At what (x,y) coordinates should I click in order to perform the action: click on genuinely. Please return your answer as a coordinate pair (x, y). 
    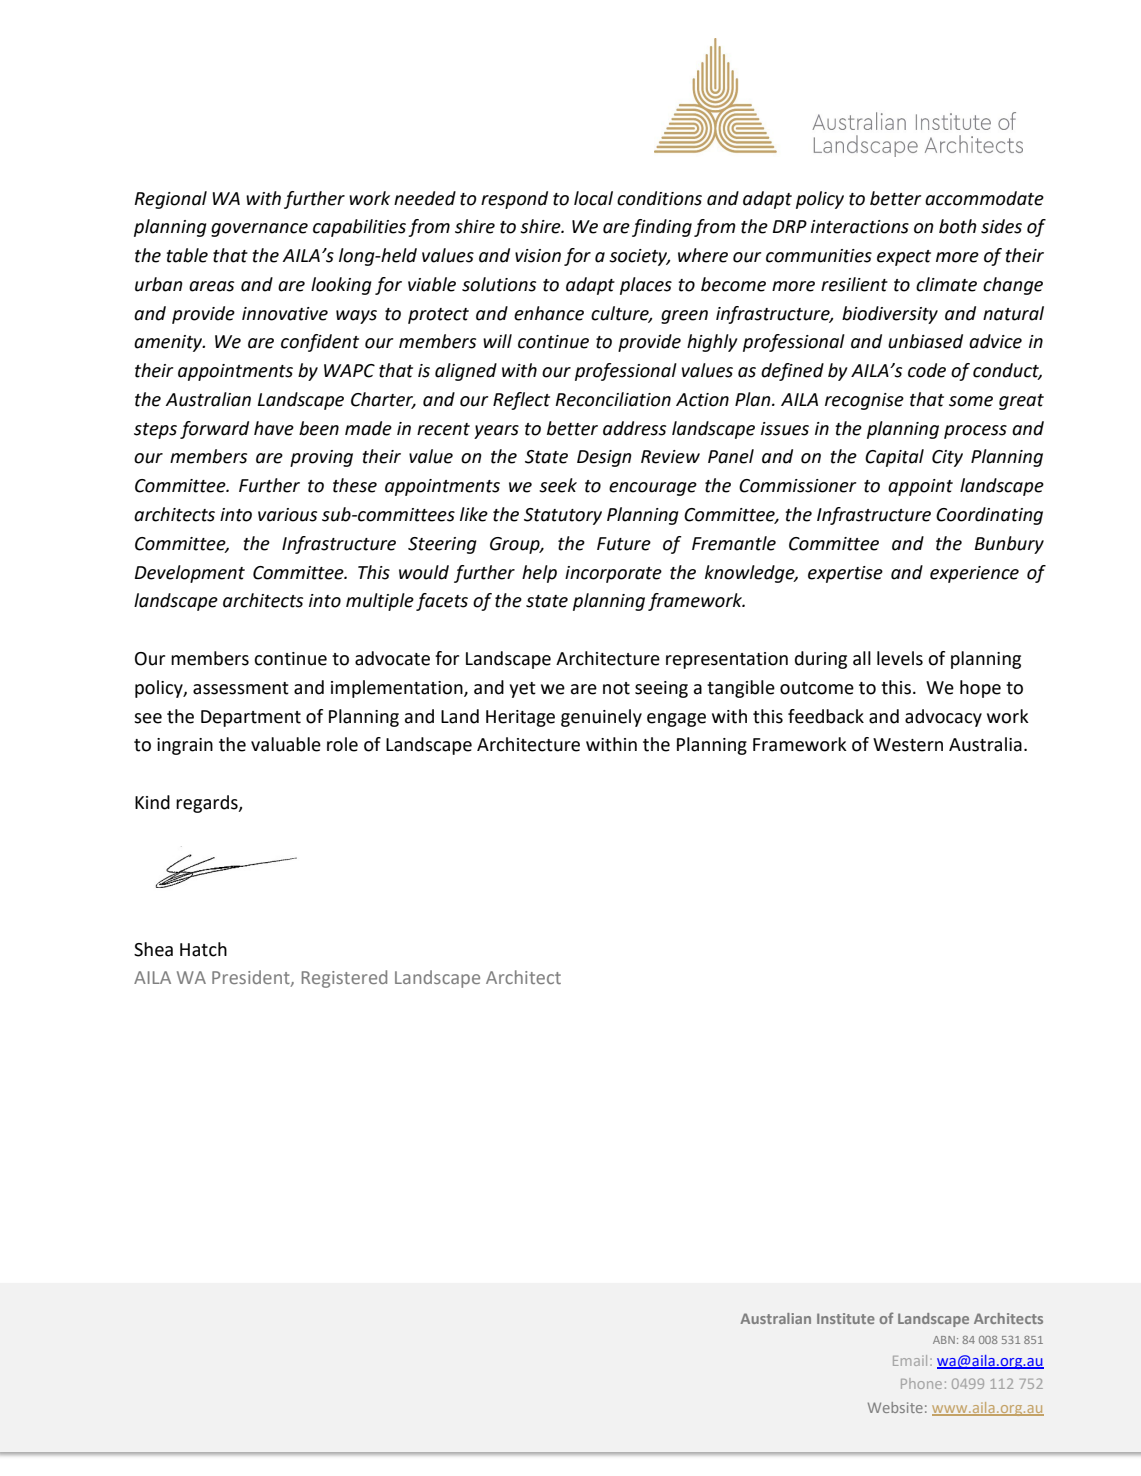
    Looking at the image, I should click on (601, 718).
